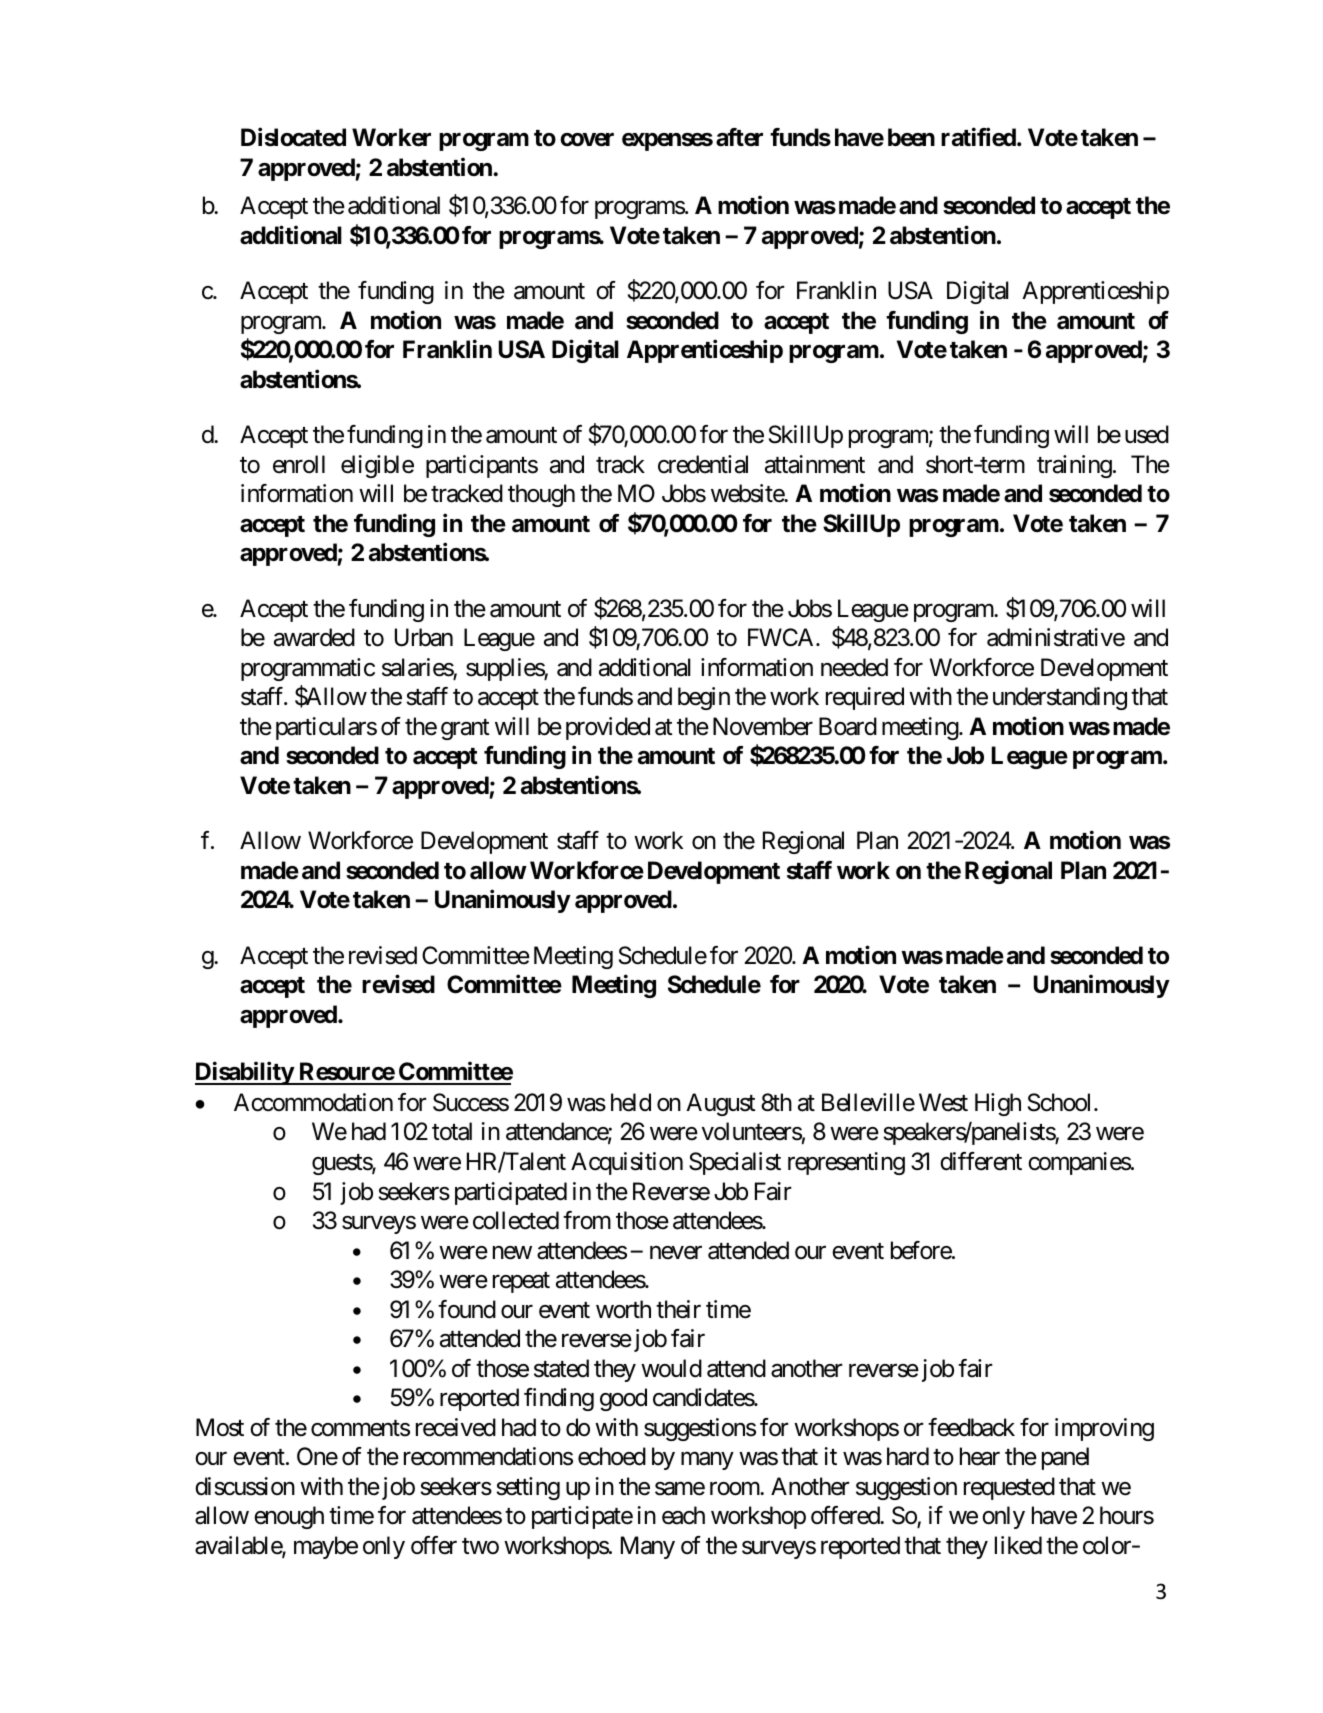  What do you see at coordinates (299, 464) in the document?
I see `enroll` at bounding box center [299, 464].
